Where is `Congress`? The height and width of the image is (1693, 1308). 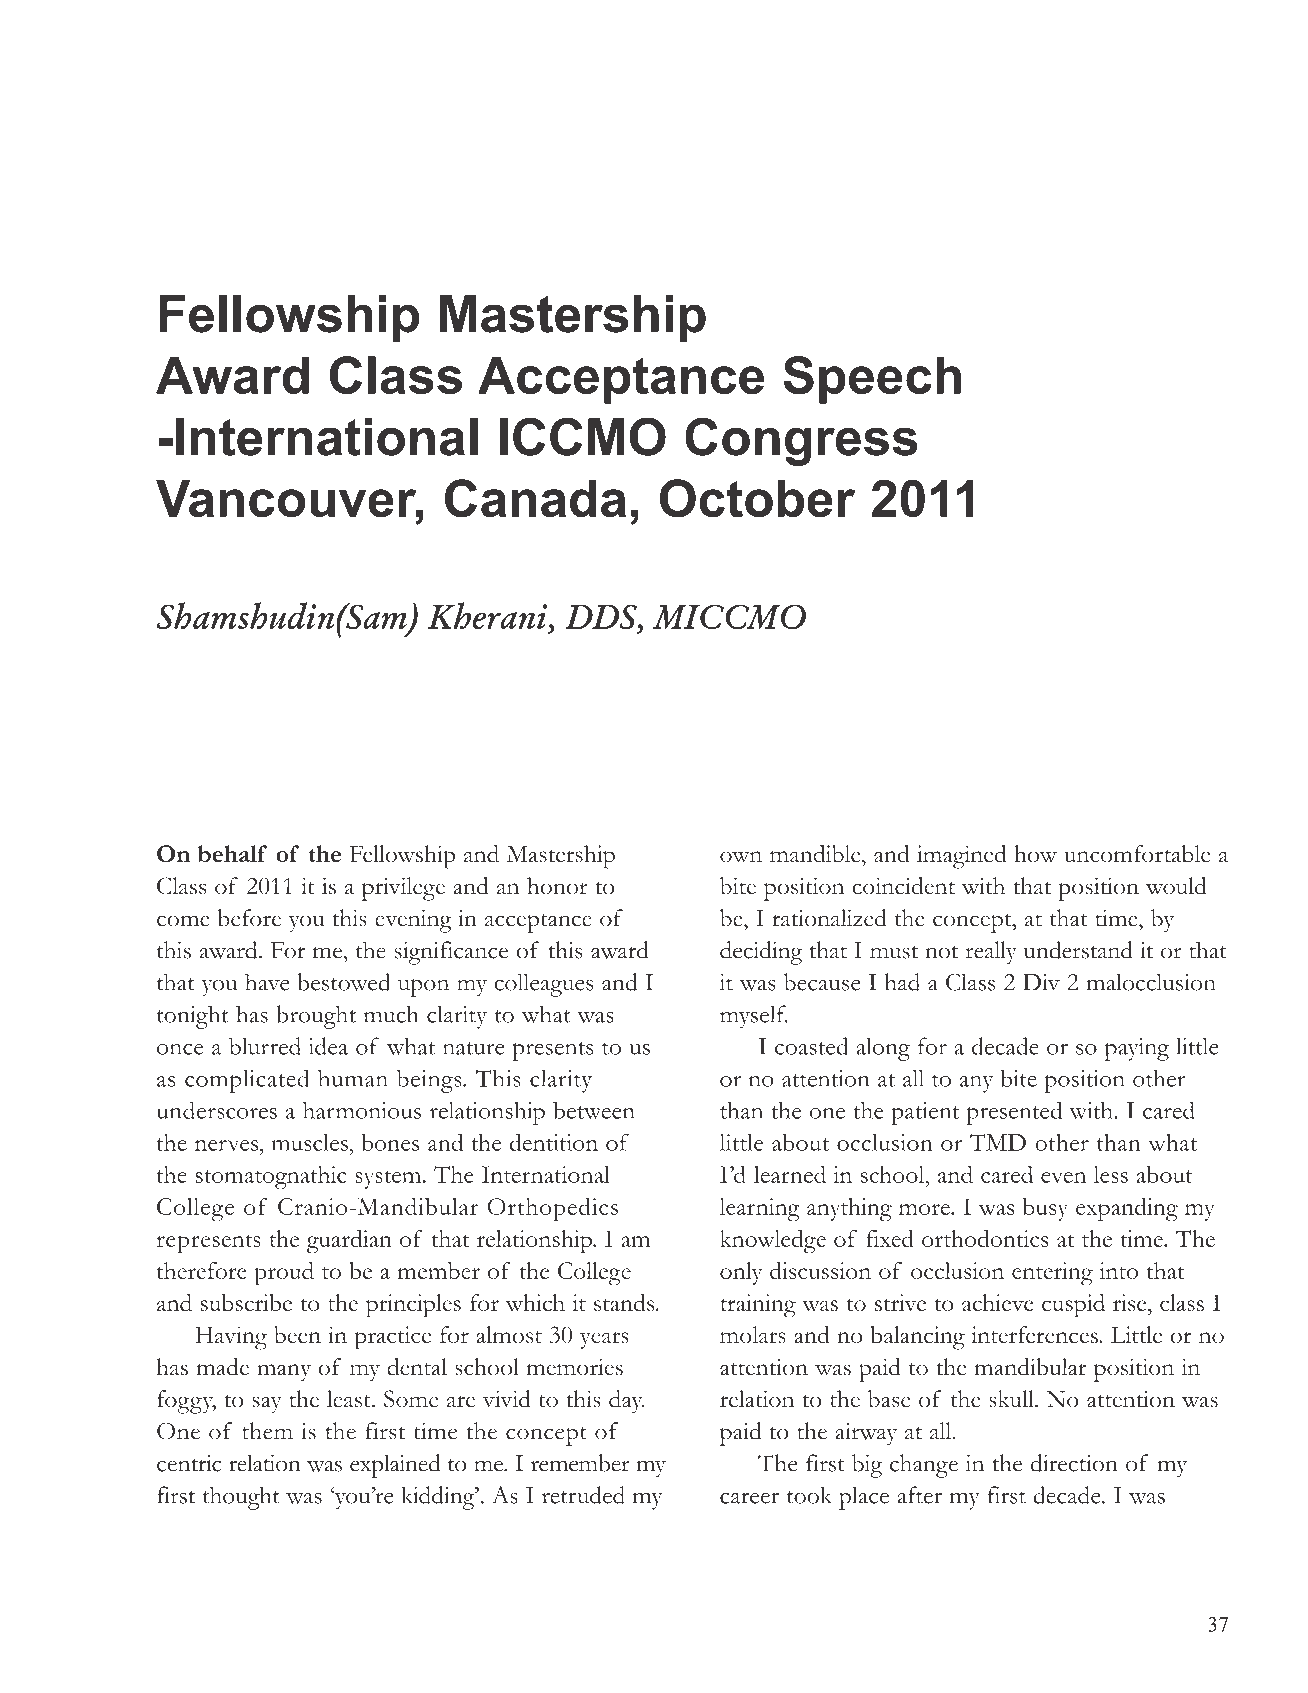
Congress is located at coordinates (801, 441).
